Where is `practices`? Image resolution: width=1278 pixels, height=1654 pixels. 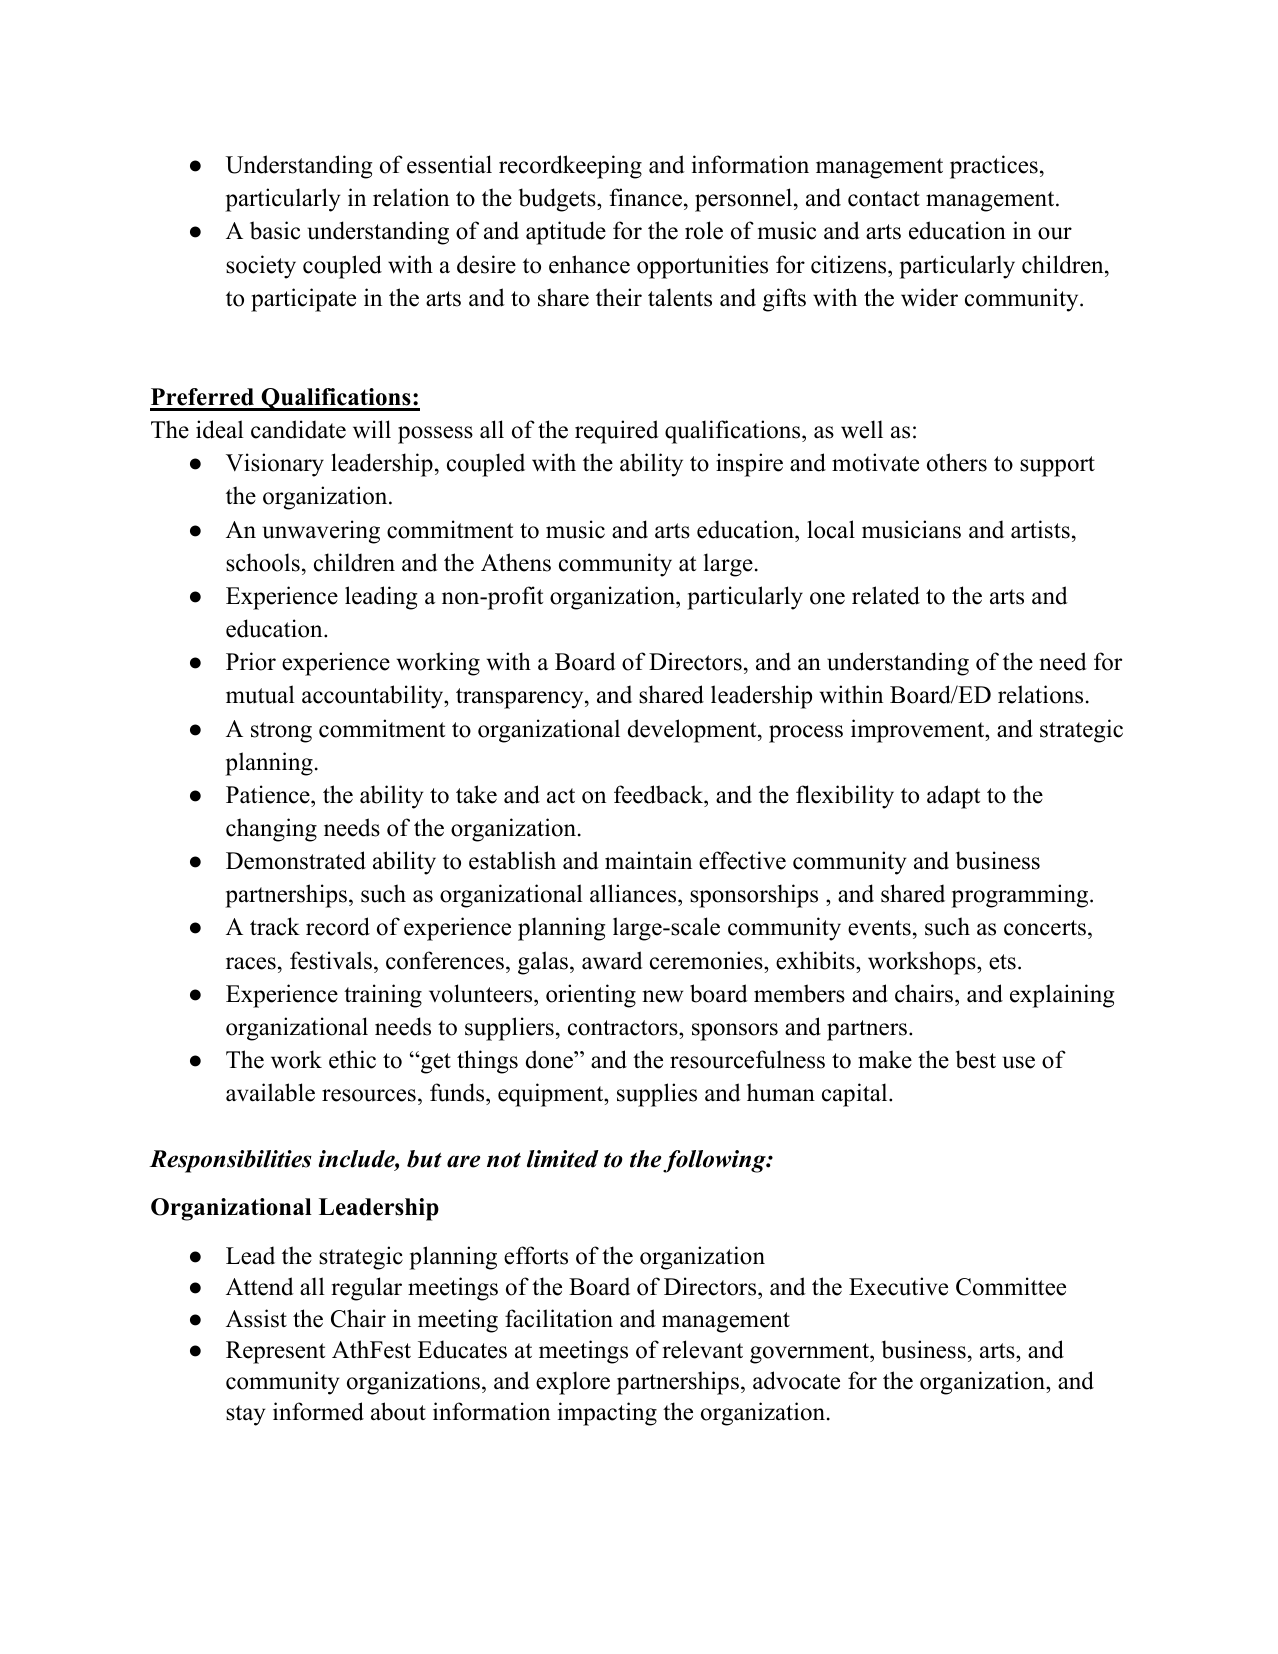 practices is located at coordinates (994, 167).
